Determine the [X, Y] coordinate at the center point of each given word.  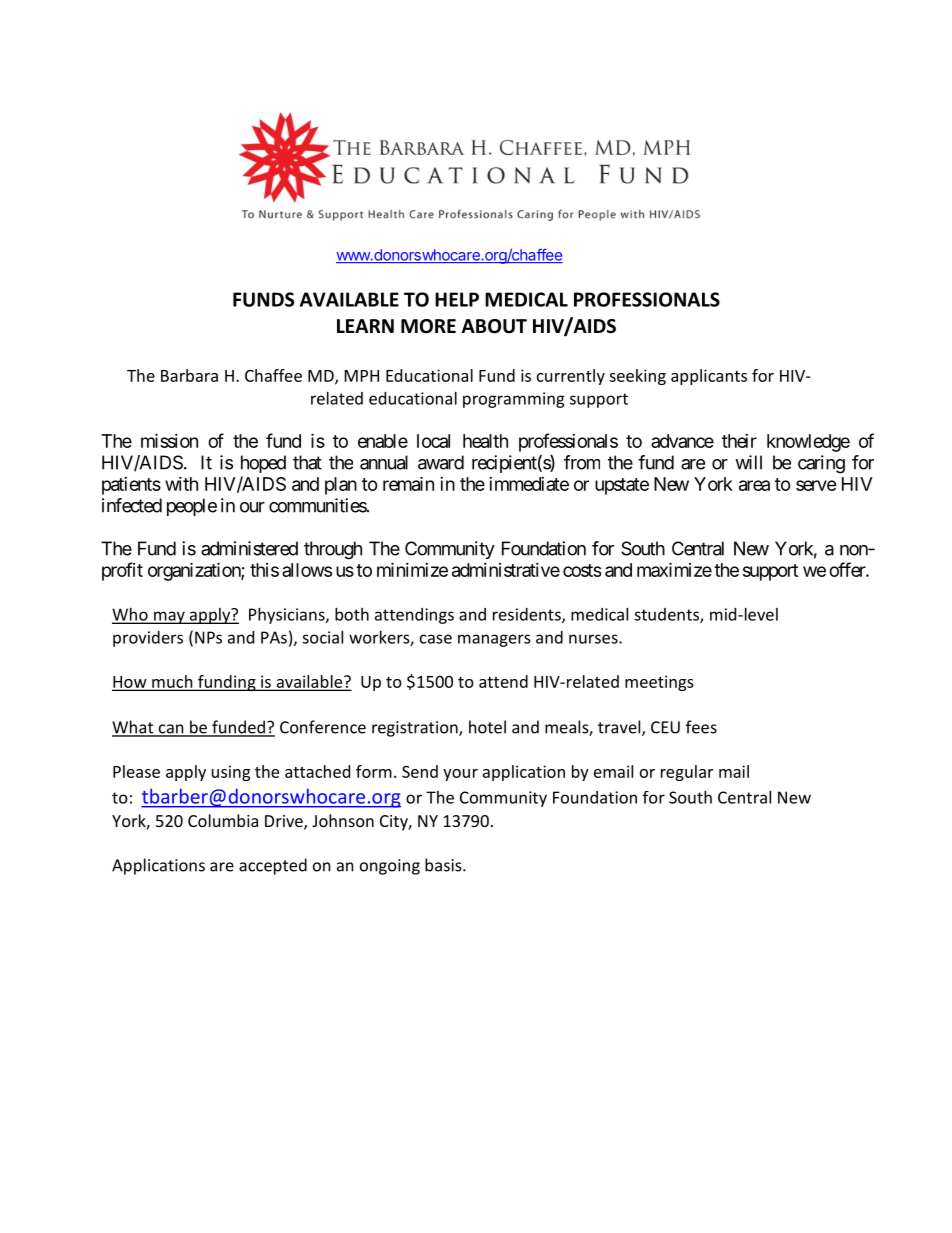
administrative [506, 570]
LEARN [365, 326]
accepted [273, 866]
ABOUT [494, 326]
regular [687, 773]
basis [444, 865]
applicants [709, 377]
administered [249, 548]
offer [848, 569]
